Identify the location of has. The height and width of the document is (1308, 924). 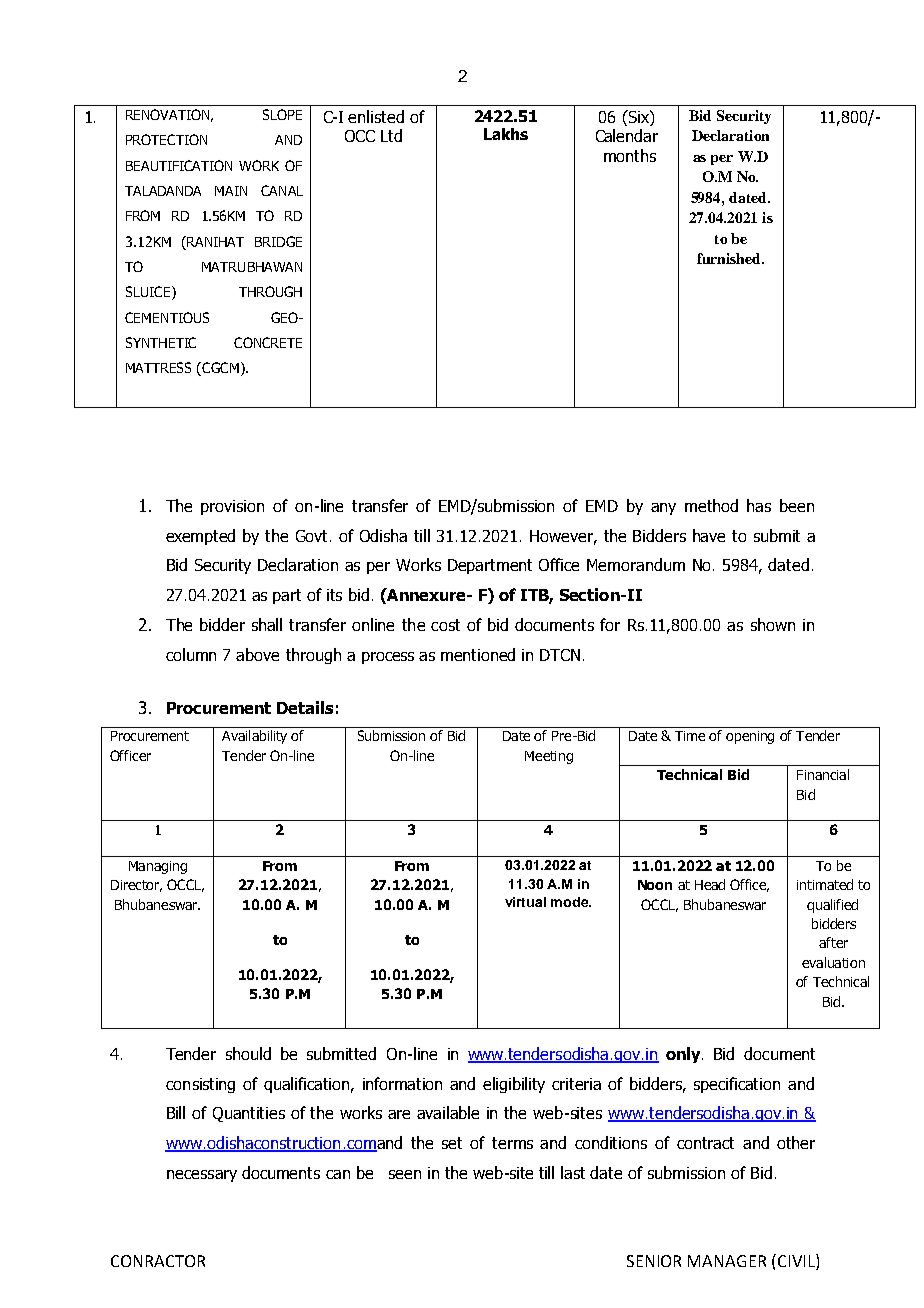
(759, 505).
